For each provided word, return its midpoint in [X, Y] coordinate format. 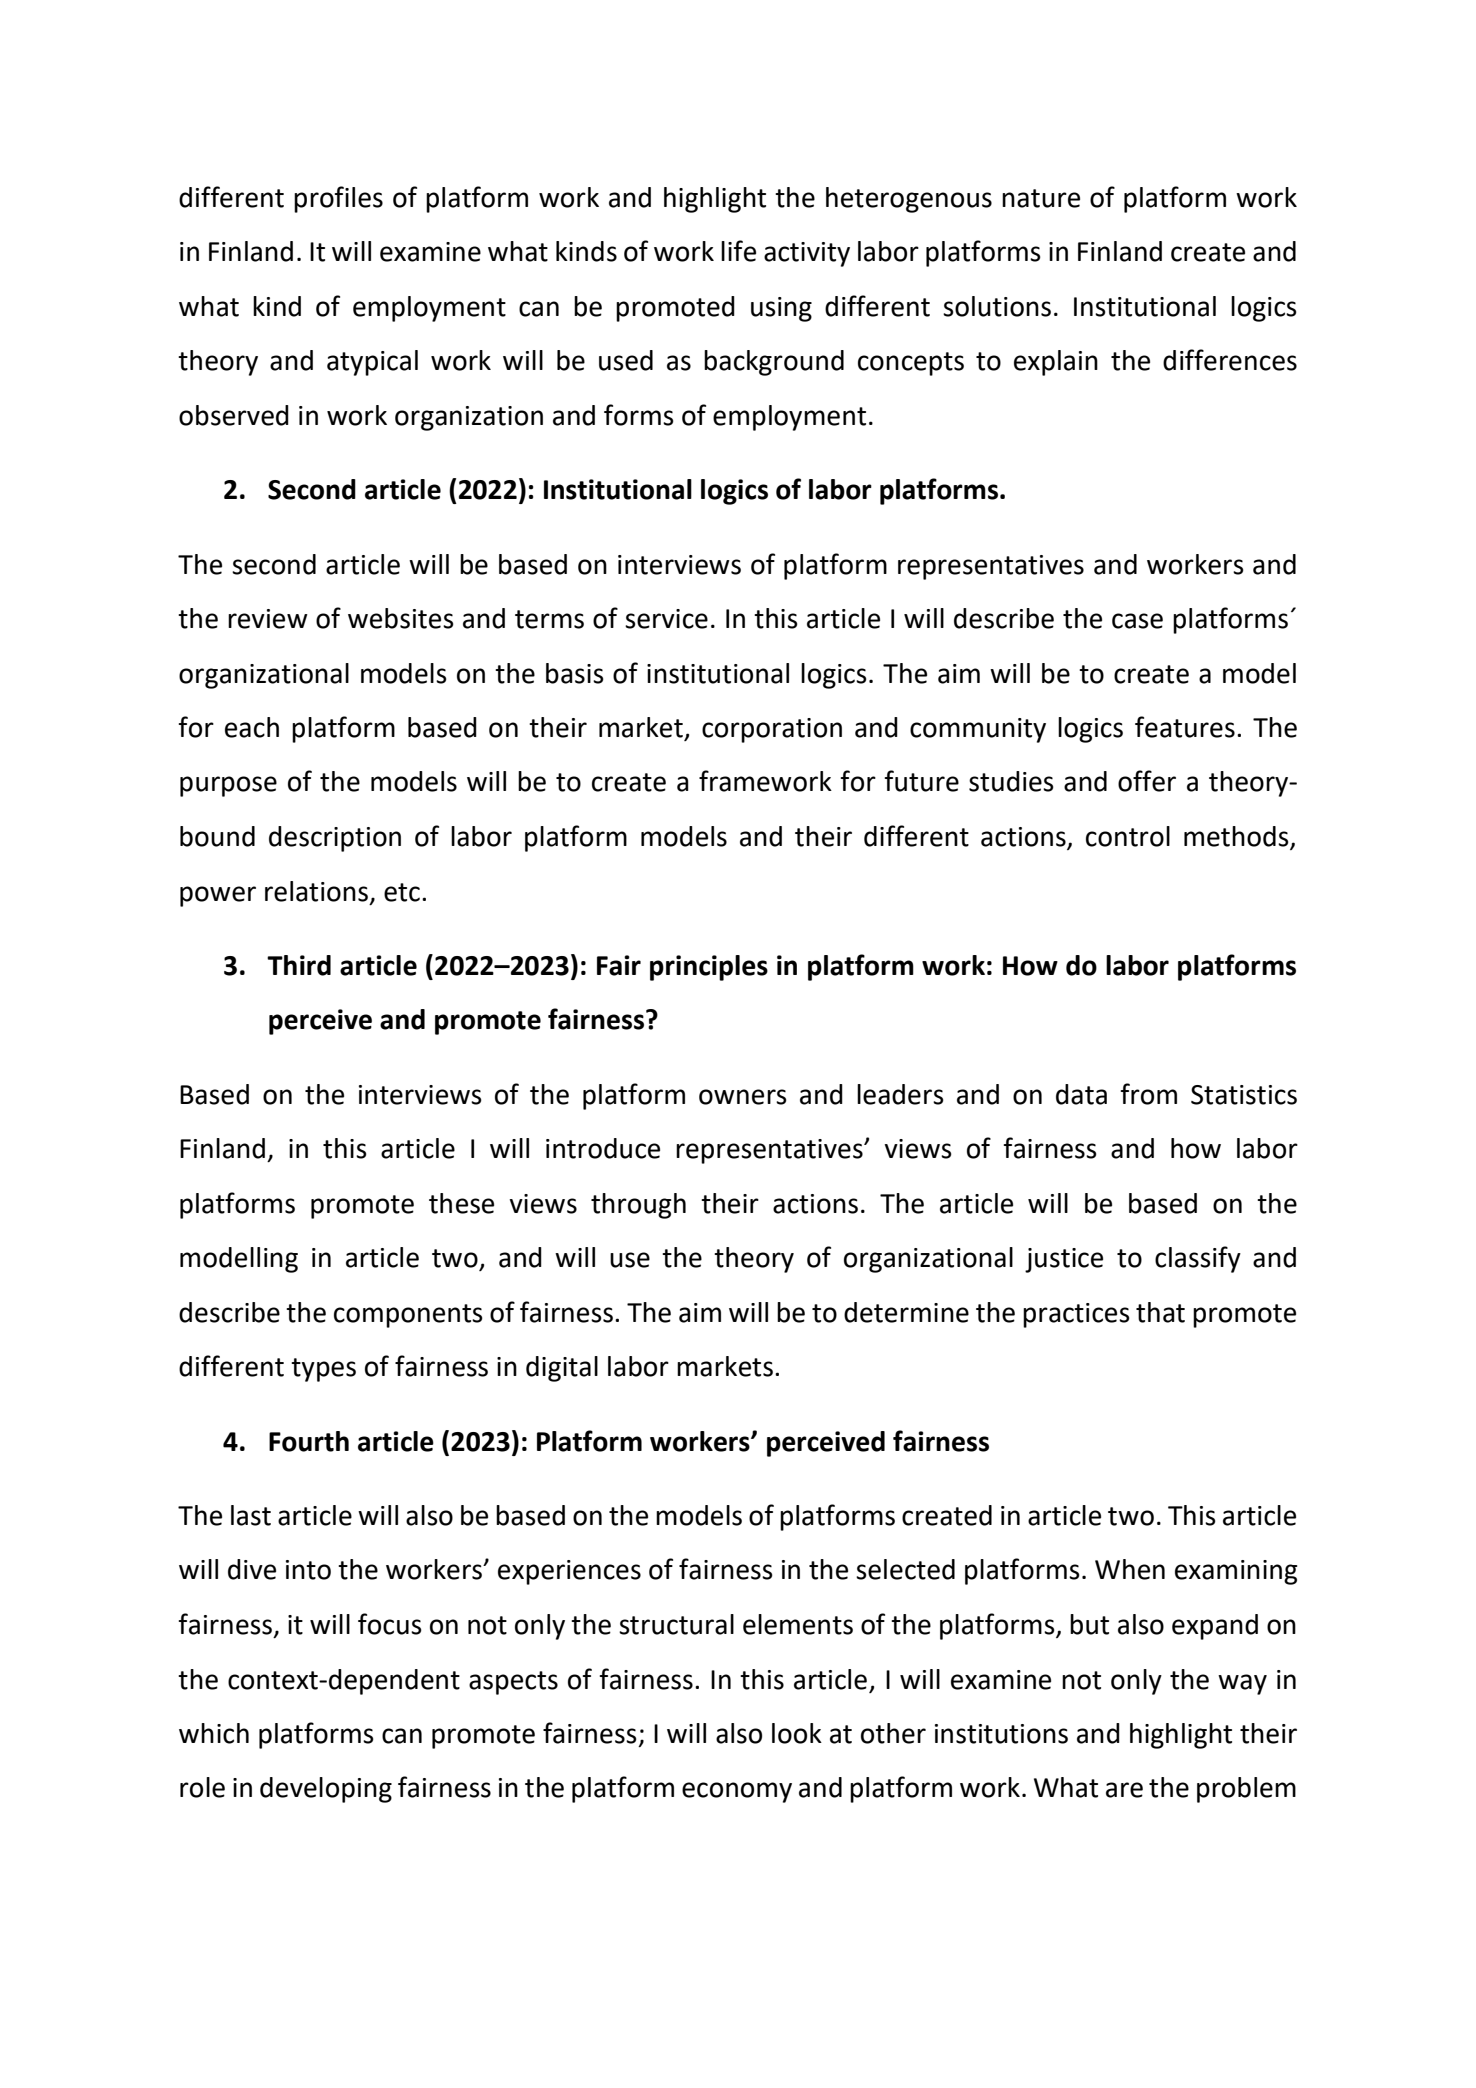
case [1137, 621]
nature [1041, 198]
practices [1076, 1315]
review [268, 619]
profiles [338, 199]
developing [326, 1790]
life [738, 251]
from [1148, 1094]
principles [709, 968]
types [323, 1370]
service [666, 619]
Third [299, 965]
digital [562, 1369]
